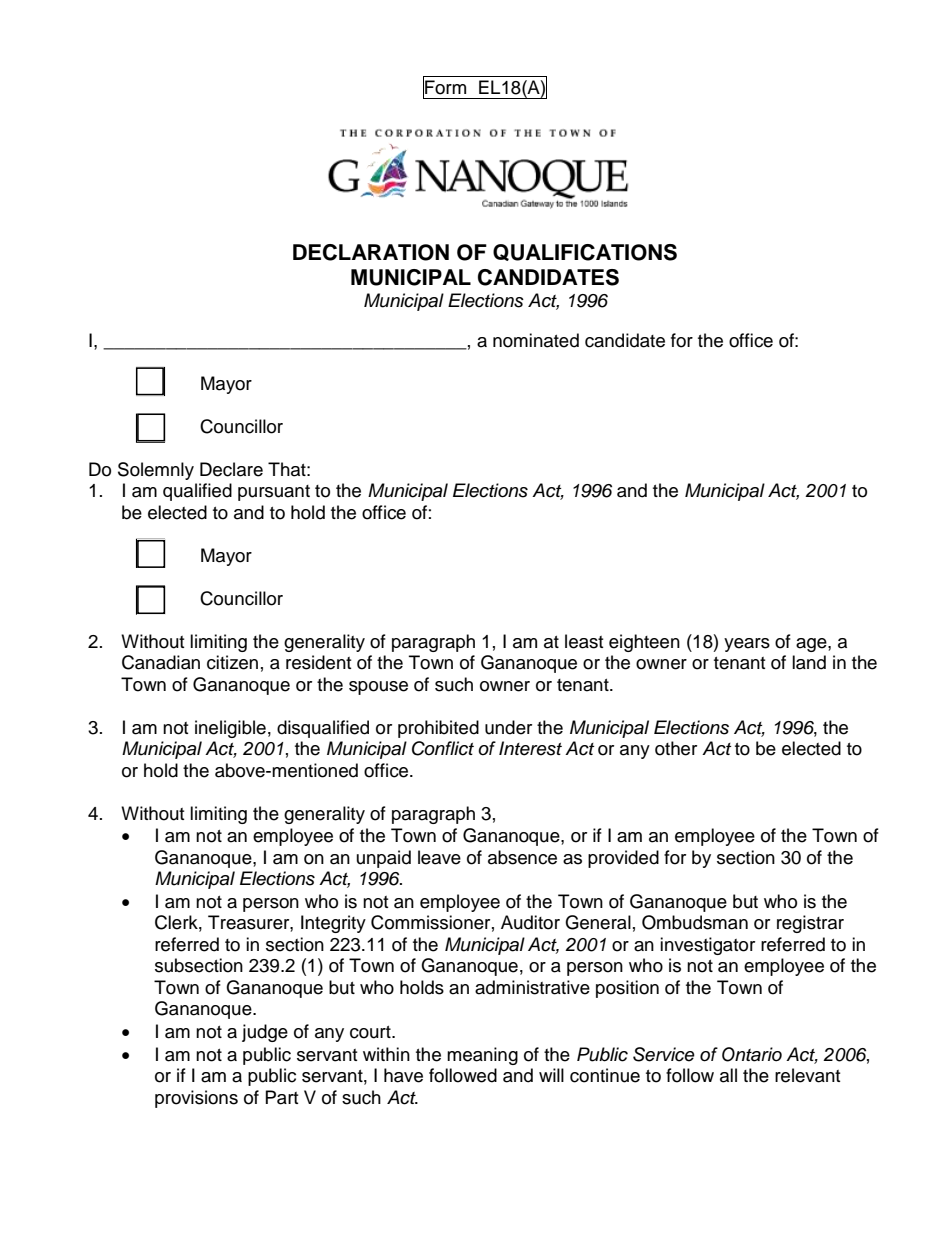 Image resolution: width=952 pixels, height=1233 pixels. I want to click on least, so click(584, 641).
